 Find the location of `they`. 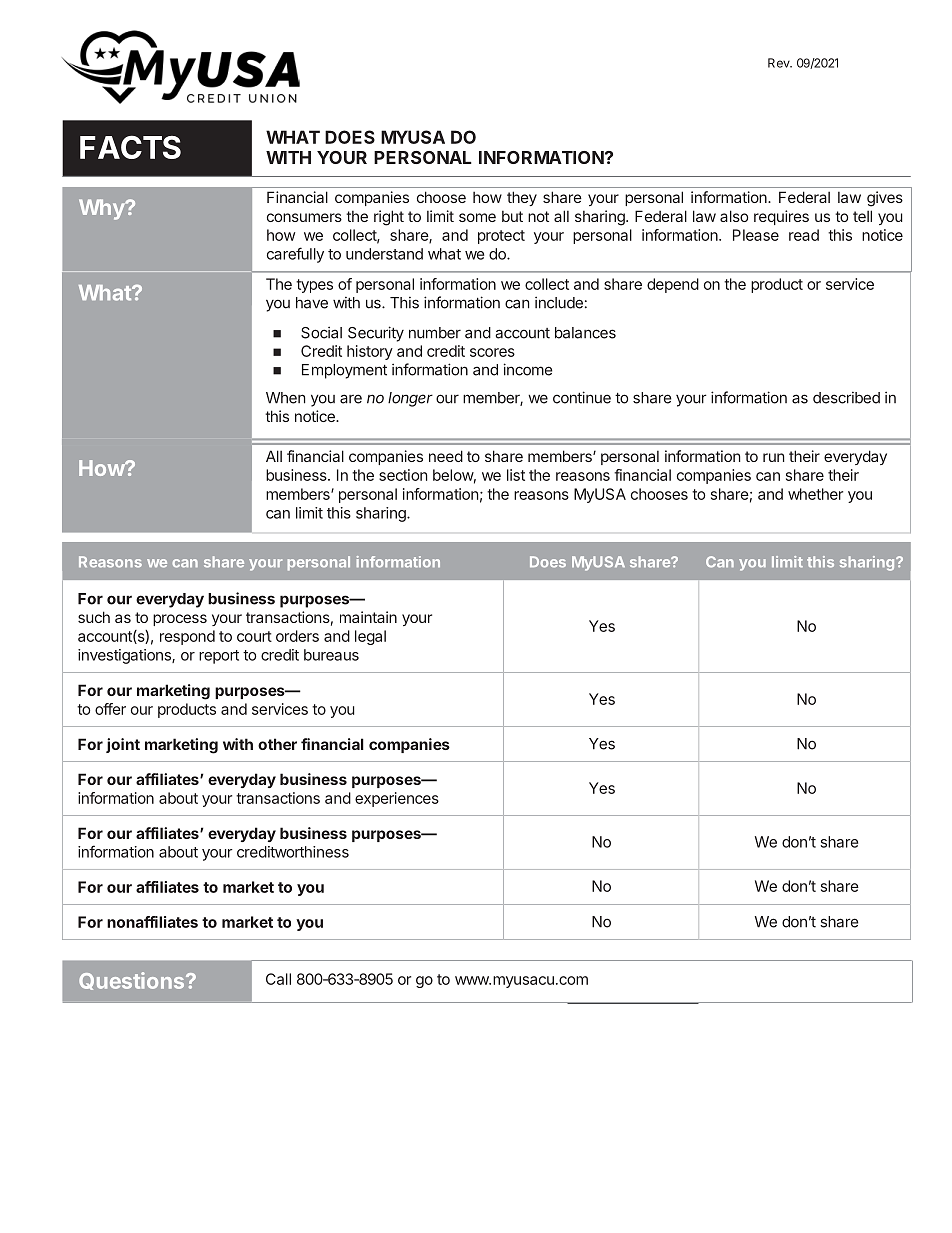

they is located at coordinates (522, 198).
